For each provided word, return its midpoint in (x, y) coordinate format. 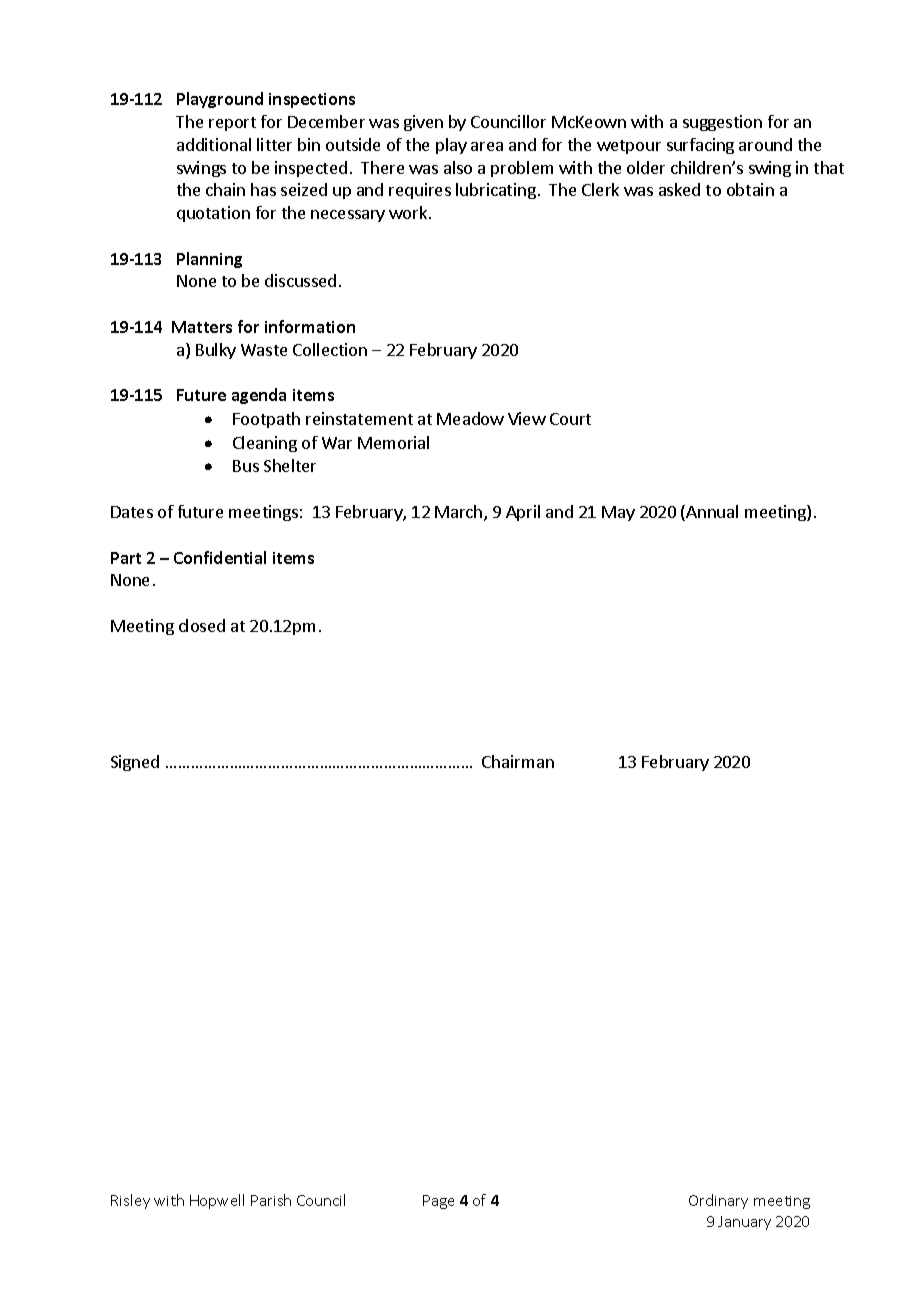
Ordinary (718, 1201)
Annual (711, 513)
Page (438, 1202)
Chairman (518, 761)
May (618, 513)
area (487, 146)
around (765, 144)
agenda (259, 396)
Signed (135, 763)
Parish (271, 1200)
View (527, 418)
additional (214, 144)
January (744, 1223)
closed (202, 625)
